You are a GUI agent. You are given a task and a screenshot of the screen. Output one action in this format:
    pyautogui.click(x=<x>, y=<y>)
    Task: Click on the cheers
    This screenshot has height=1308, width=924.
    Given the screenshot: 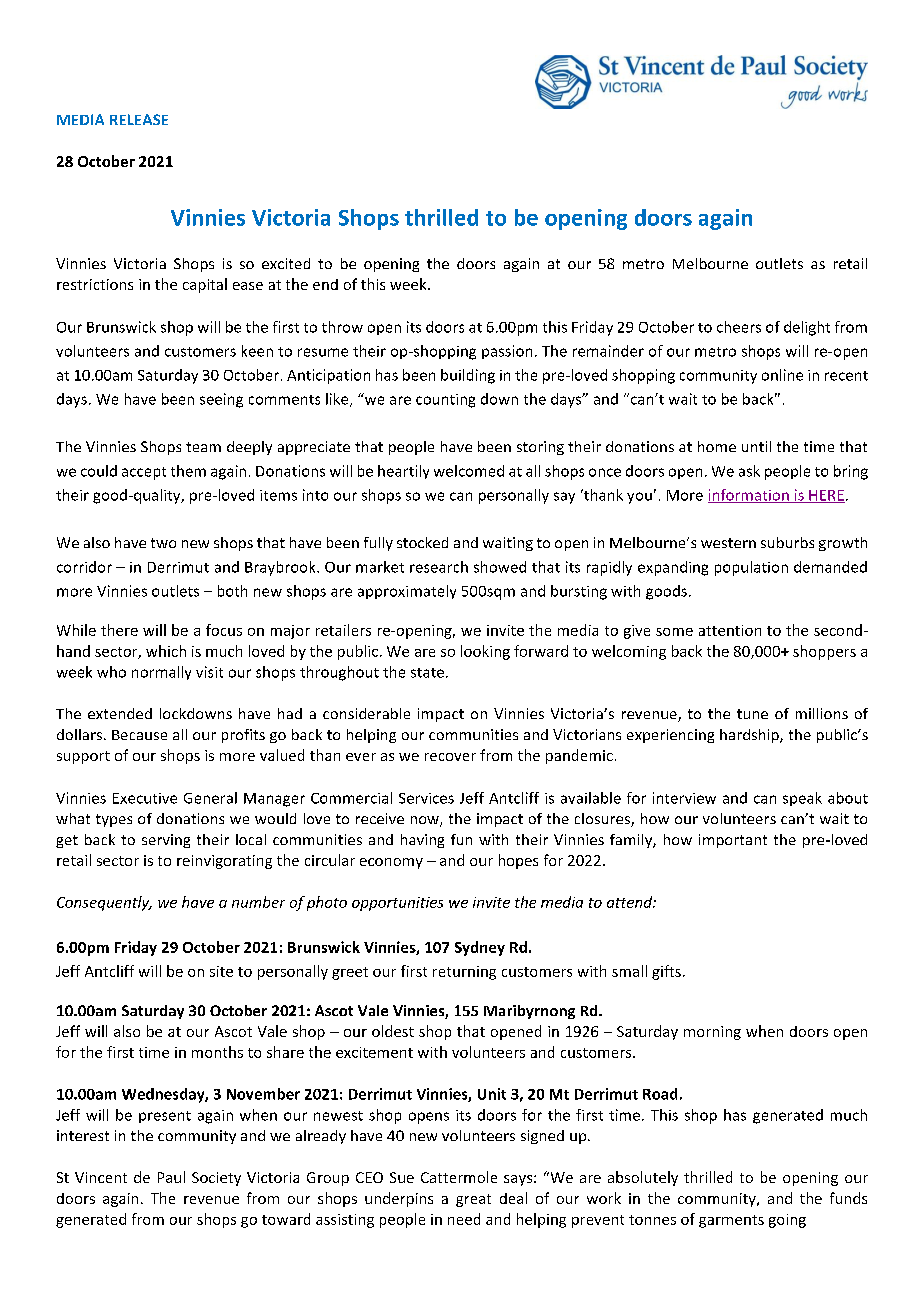 What is the action you would take?
    pyautogui.click(x=739, y=327)
